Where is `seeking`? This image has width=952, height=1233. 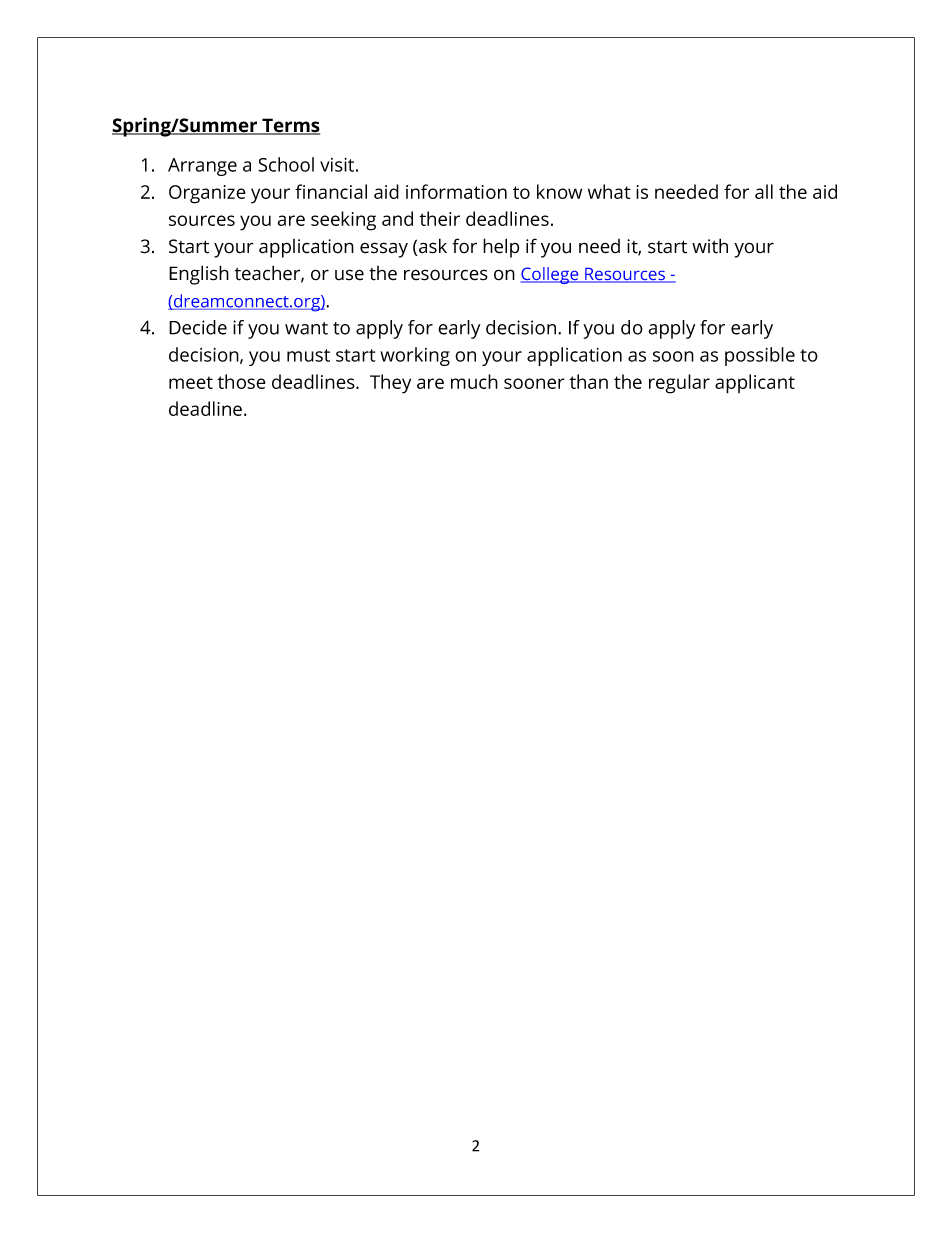 seeking is located at coordinates (343, 221).
